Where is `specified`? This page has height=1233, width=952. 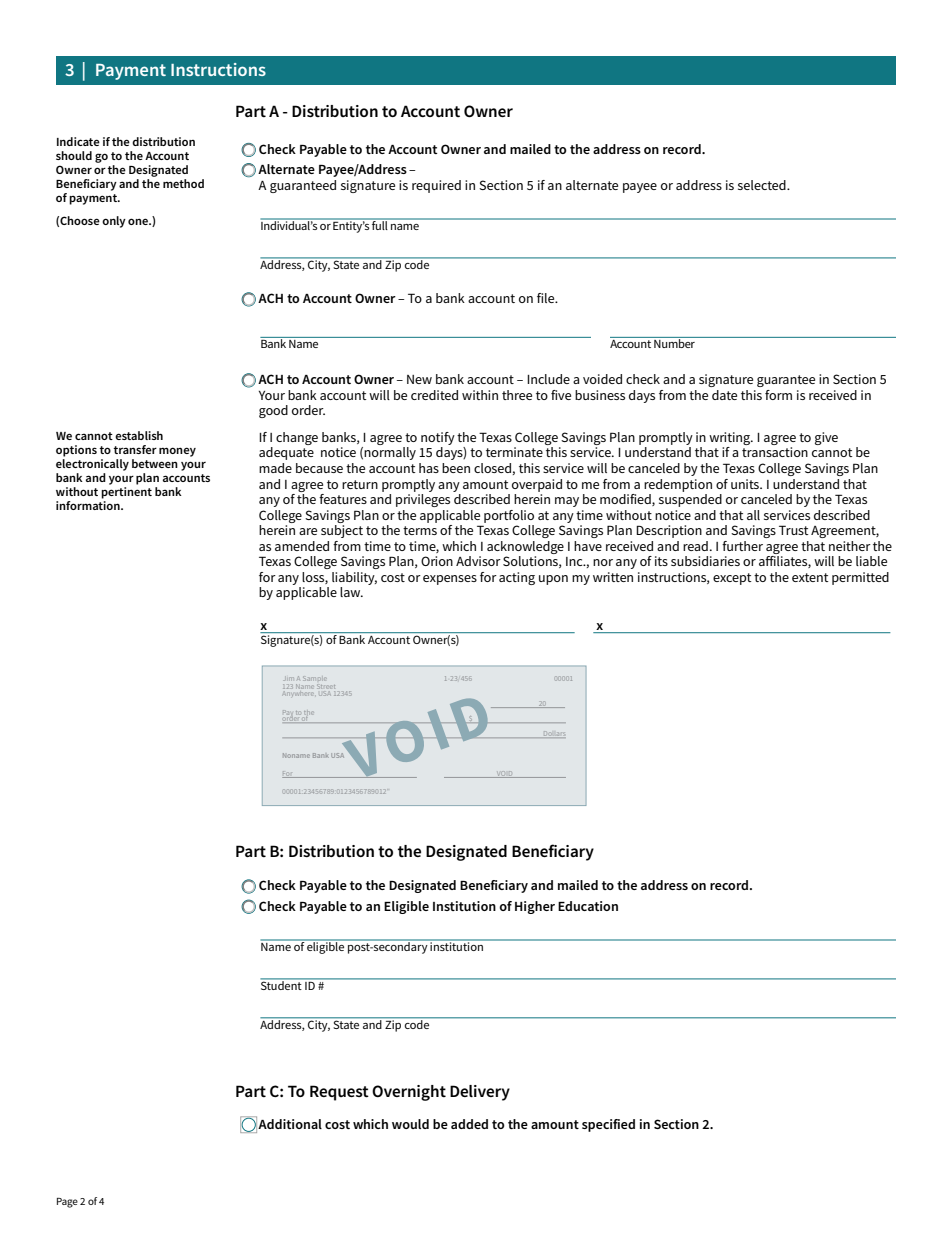 specified is located at coordinates (608, 1125).
